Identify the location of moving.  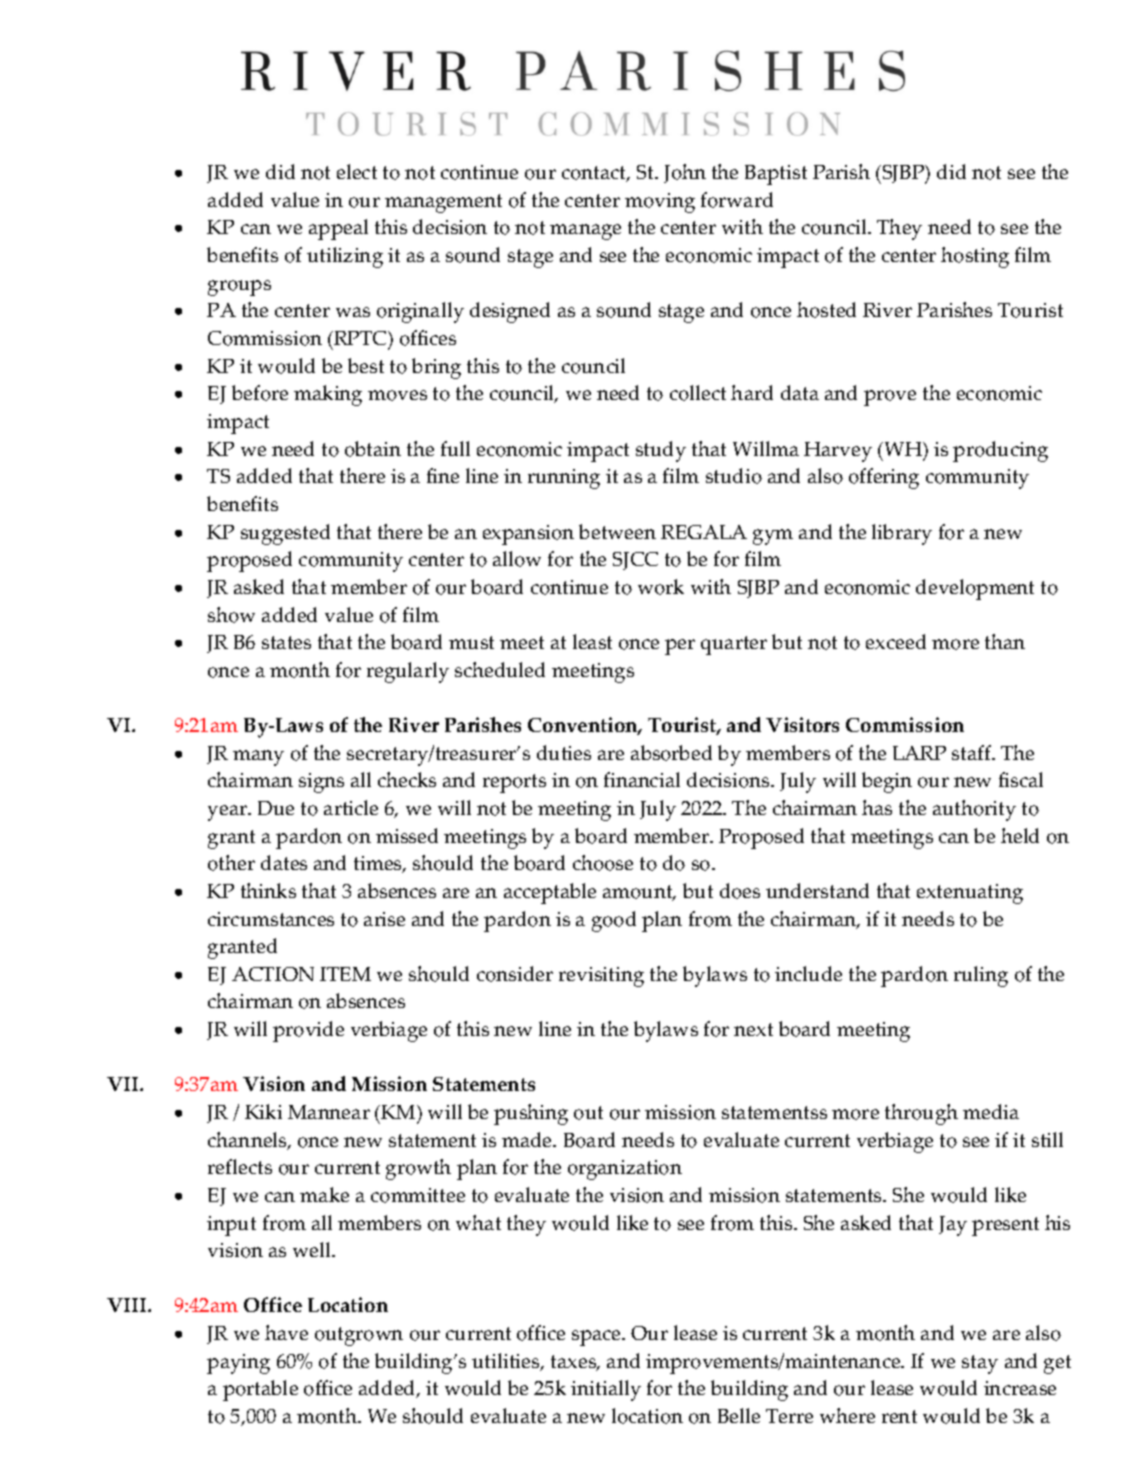
(660, 203).
